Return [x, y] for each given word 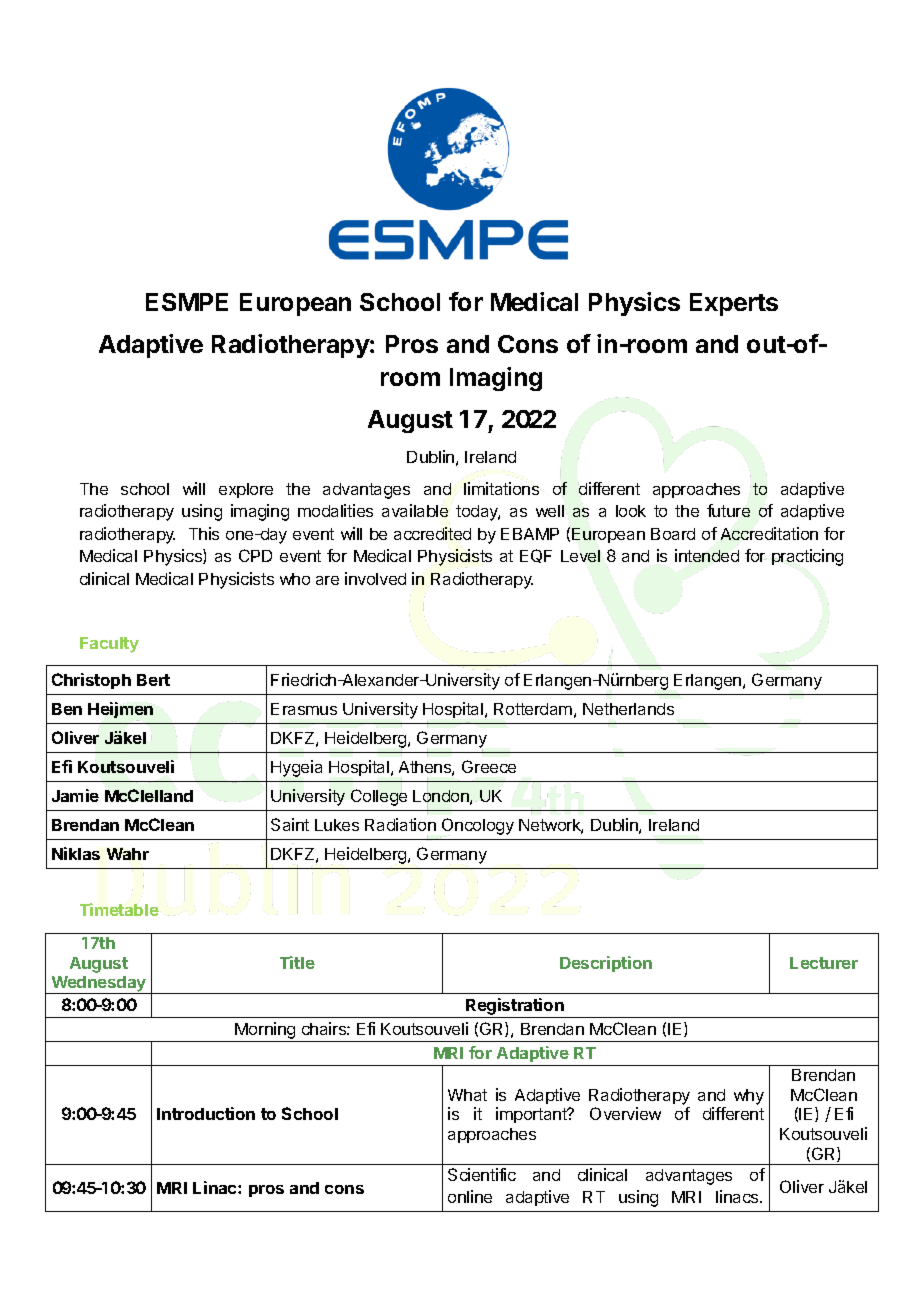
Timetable [119, 909]
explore [246, 490]
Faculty [109, 645]
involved [375, 578]
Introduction [206, 1113]
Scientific [482, 1174]
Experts [734, 304]
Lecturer [824, 963]
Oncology [478, 826]
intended [707, 555]
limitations [501, 488]
